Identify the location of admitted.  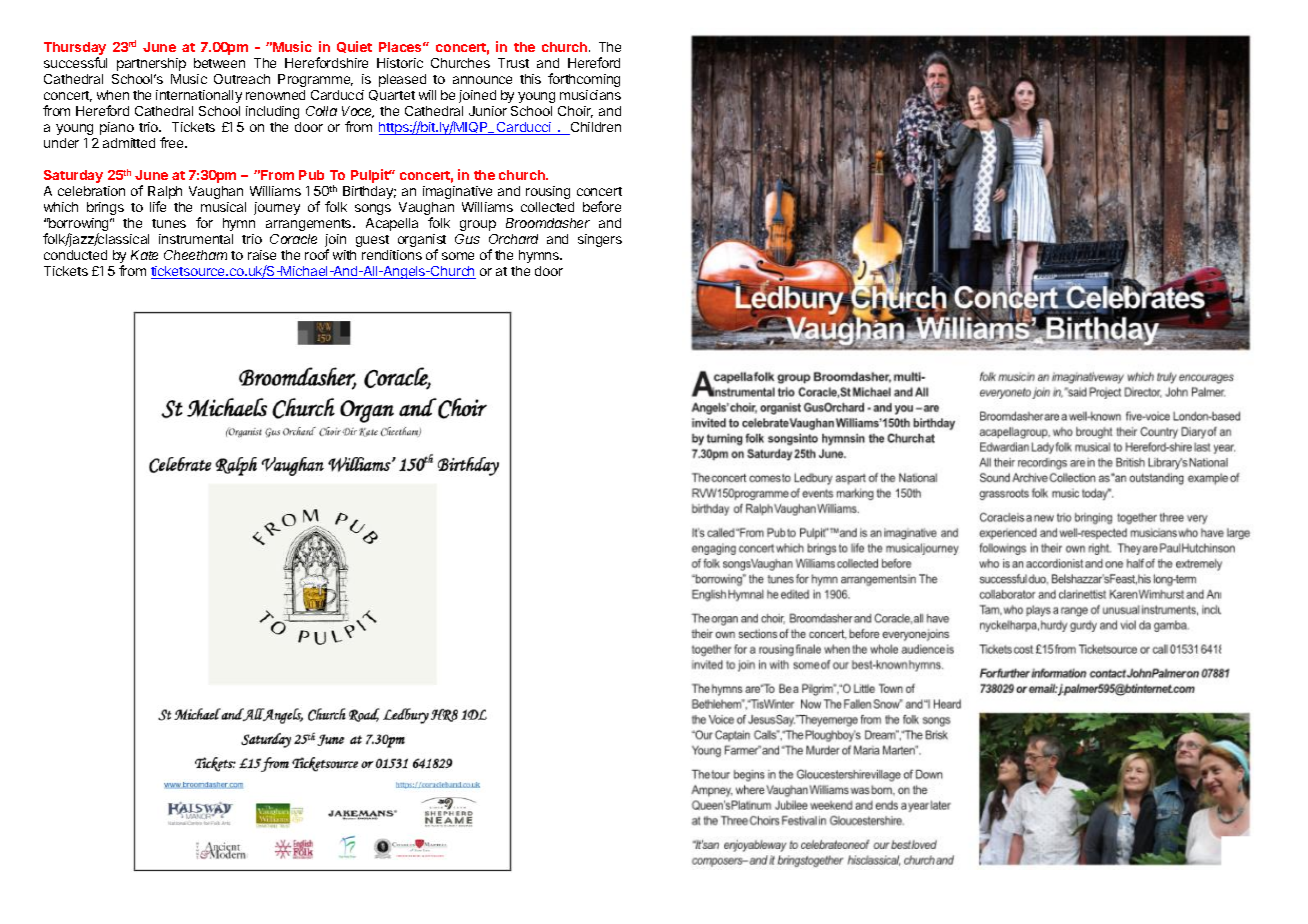
(129, 143).
